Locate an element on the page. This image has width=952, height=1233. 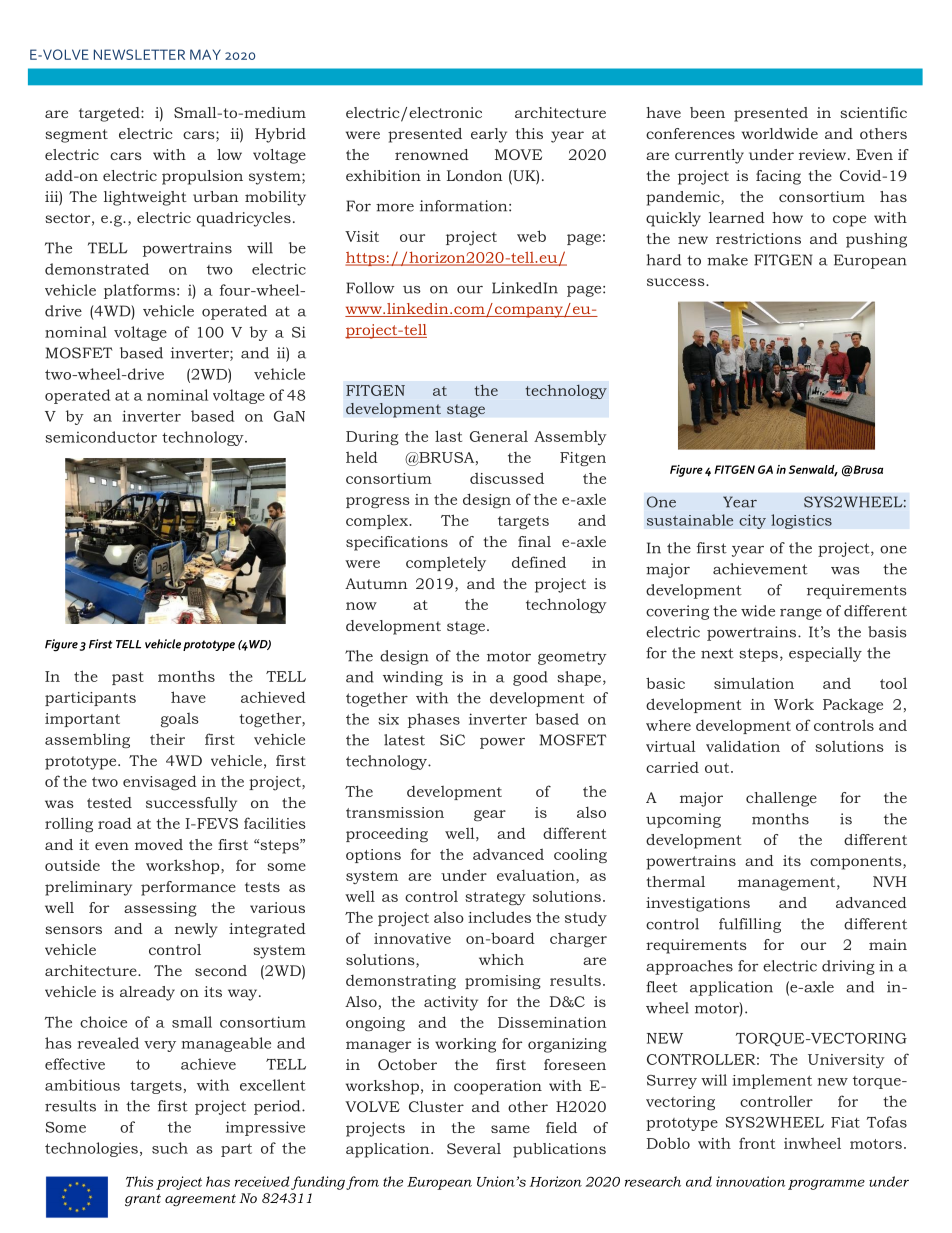
range is located at coordinates (801, 614).
